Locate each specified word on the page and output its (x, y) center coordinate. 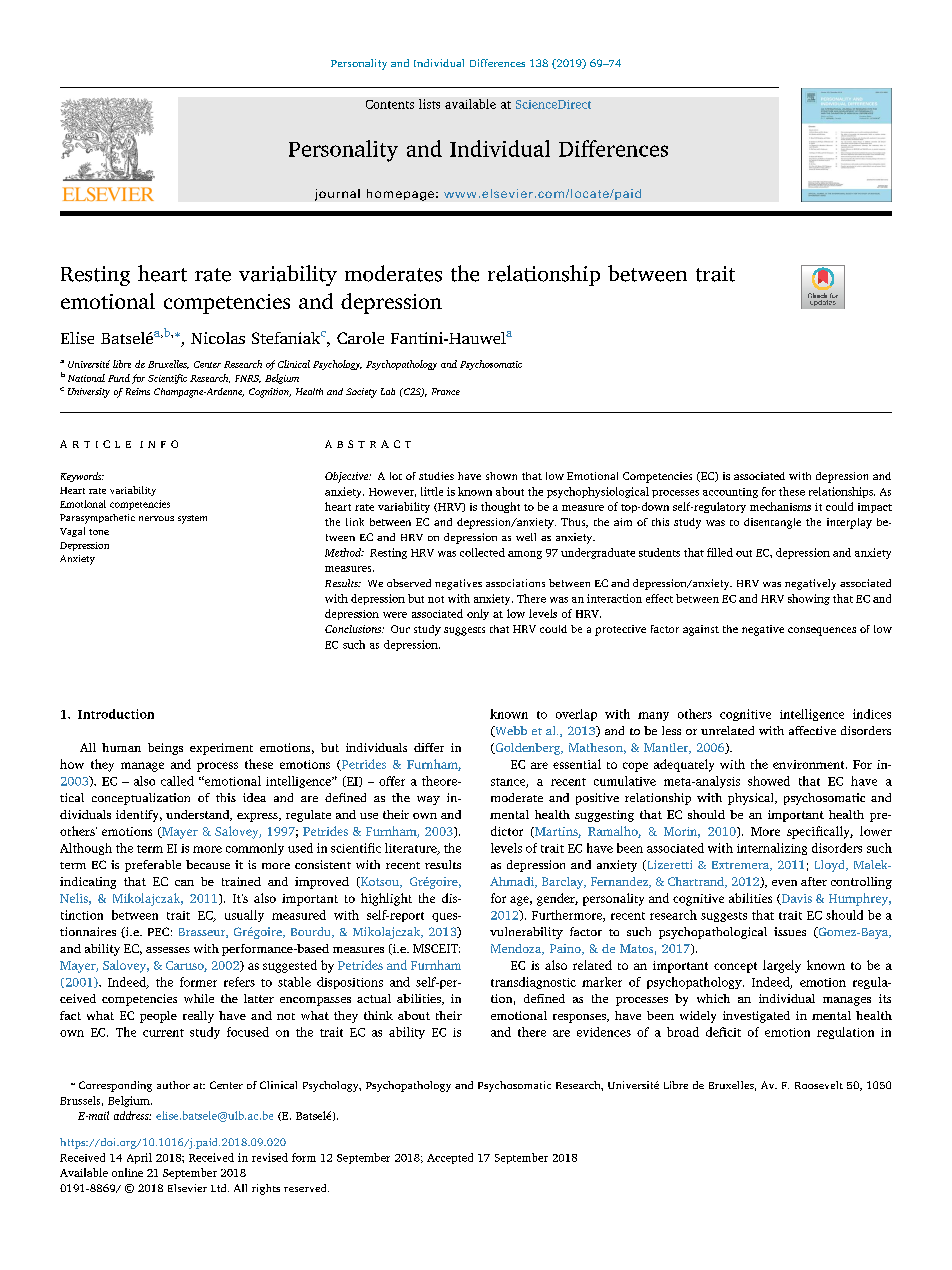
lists (429, 104)
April (139, 1158)
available (470, 104)
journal (337, 195)
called (177, 781)
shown (501, 476)
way (428, 800)
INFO (159, 444)
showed (769, 781)
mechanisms (780, 506)
